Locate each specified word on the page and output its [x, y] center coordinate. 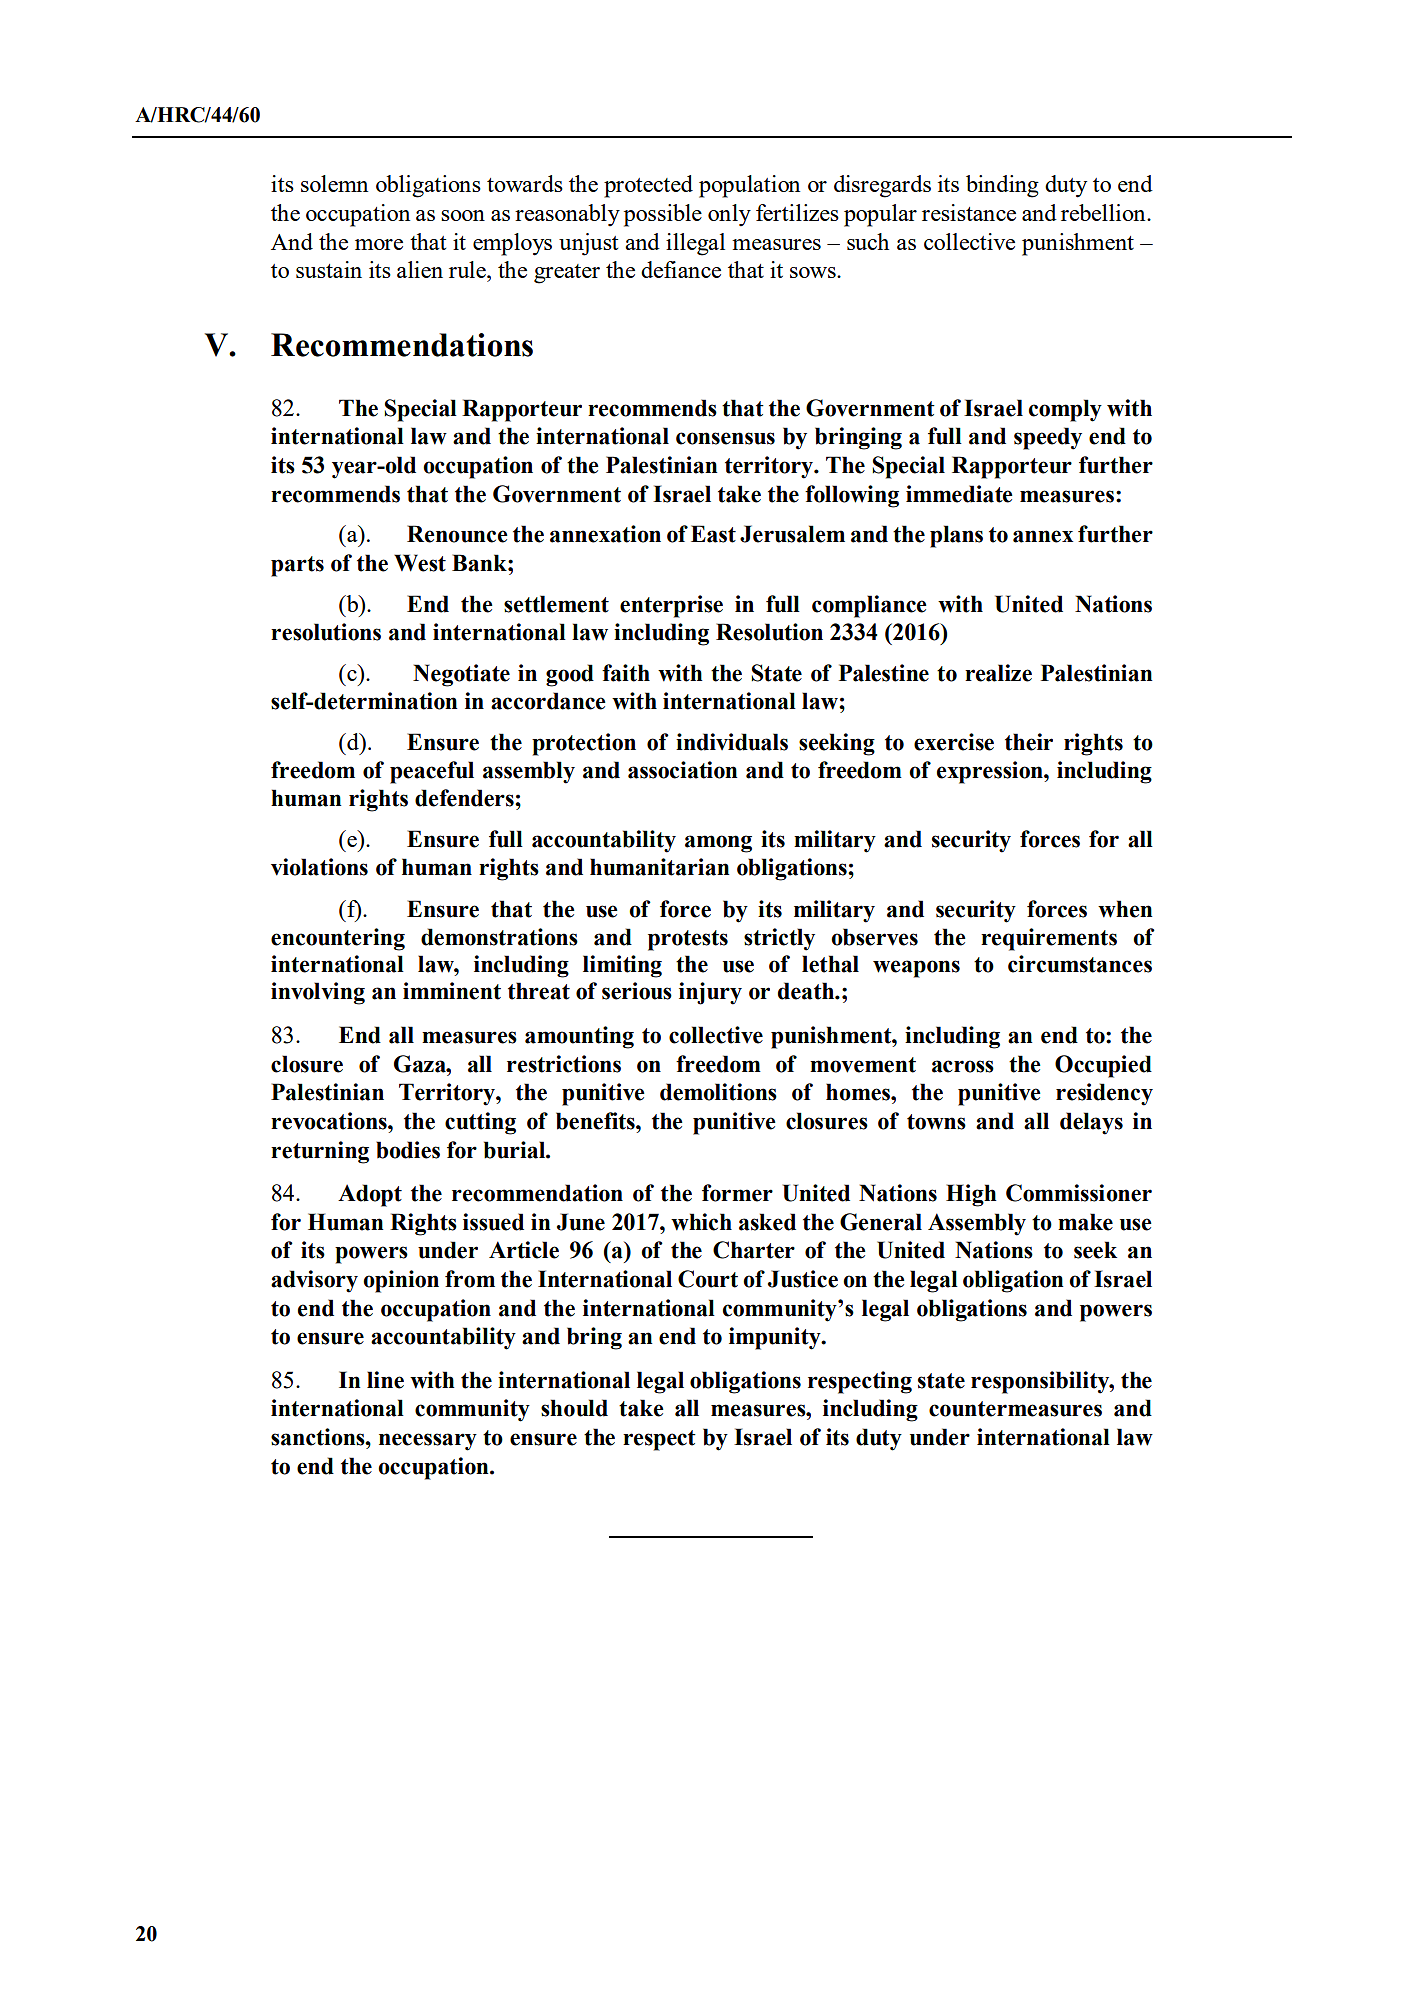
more [379, 244]
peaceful [432, 772]
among [718, 844]
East [713, 534]
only [729, 215]
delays [1091, 1123]
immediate [959, 494]
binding [1002, 186]
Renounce [457, 534]
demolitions [718, 1092]
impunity [776, 1338]
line [385, 1380]
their [1029, 742]
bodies [408, 1150]
